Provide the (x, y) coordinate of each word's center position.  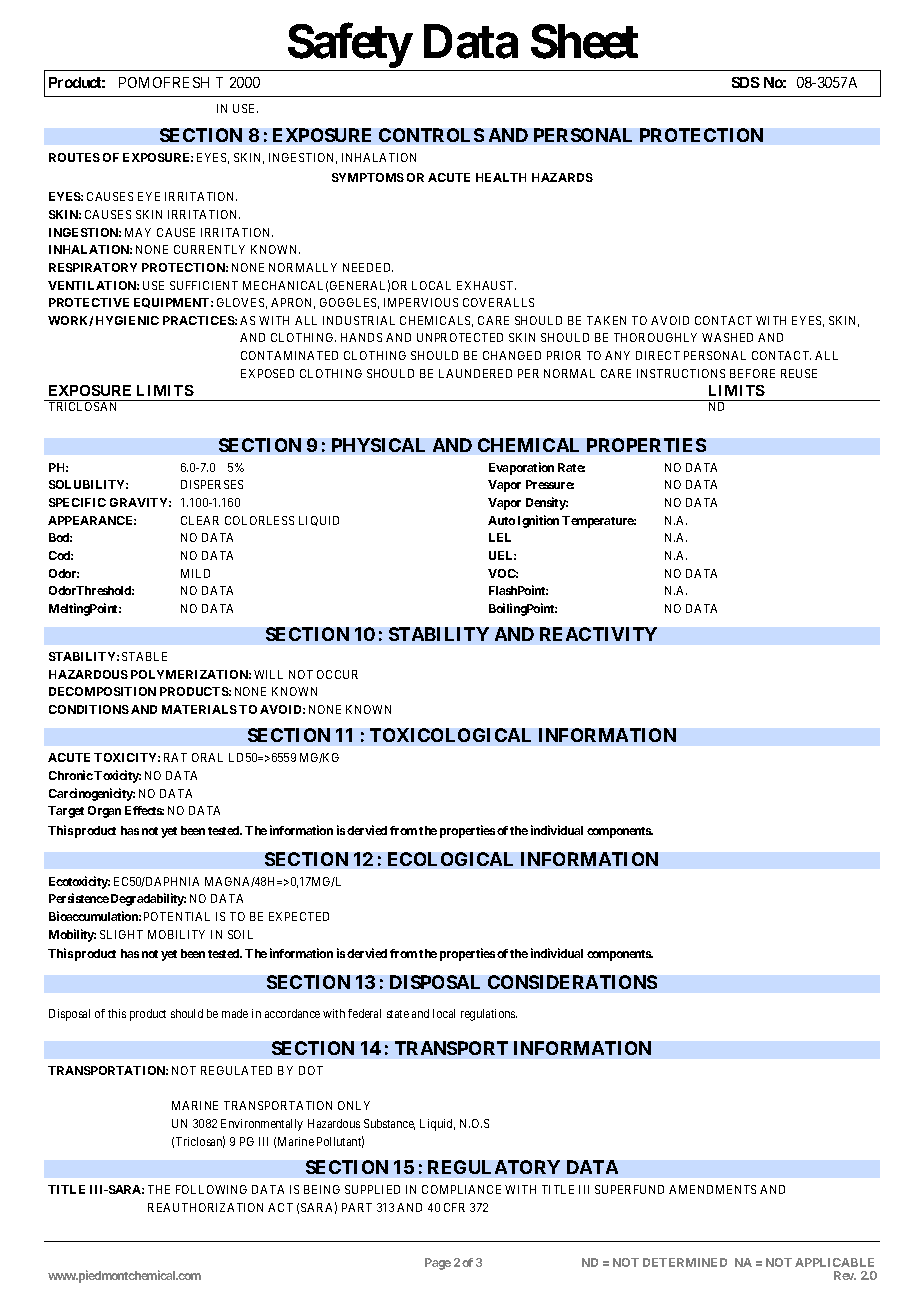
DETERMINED (685, 1262)
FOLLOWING (211, 1189)
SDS (746, 82)
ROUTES (74, 157)
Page (438, 1264)
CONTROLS (431, 135)
